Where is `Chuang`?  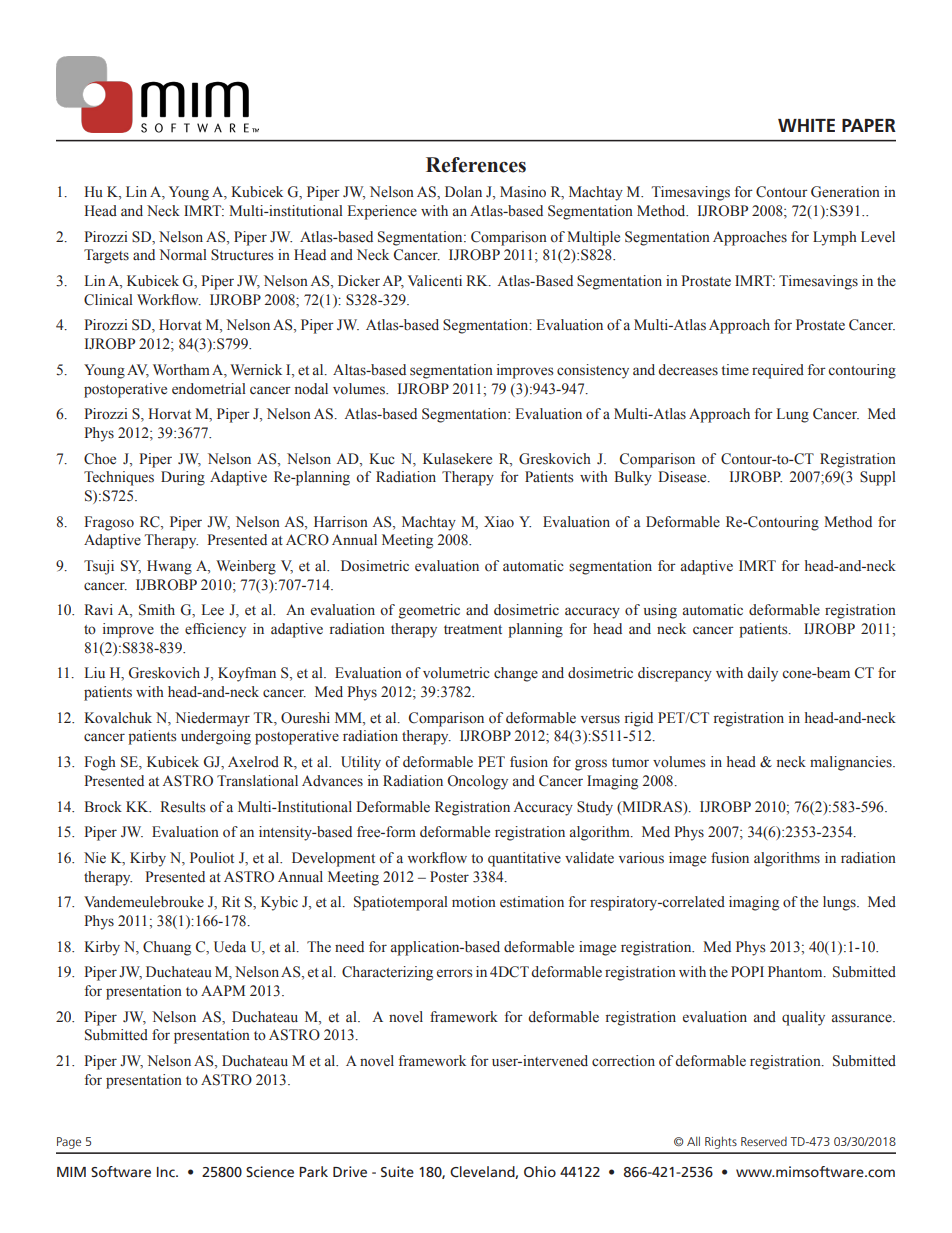 Chuang is located at coordinates (167, 948).
